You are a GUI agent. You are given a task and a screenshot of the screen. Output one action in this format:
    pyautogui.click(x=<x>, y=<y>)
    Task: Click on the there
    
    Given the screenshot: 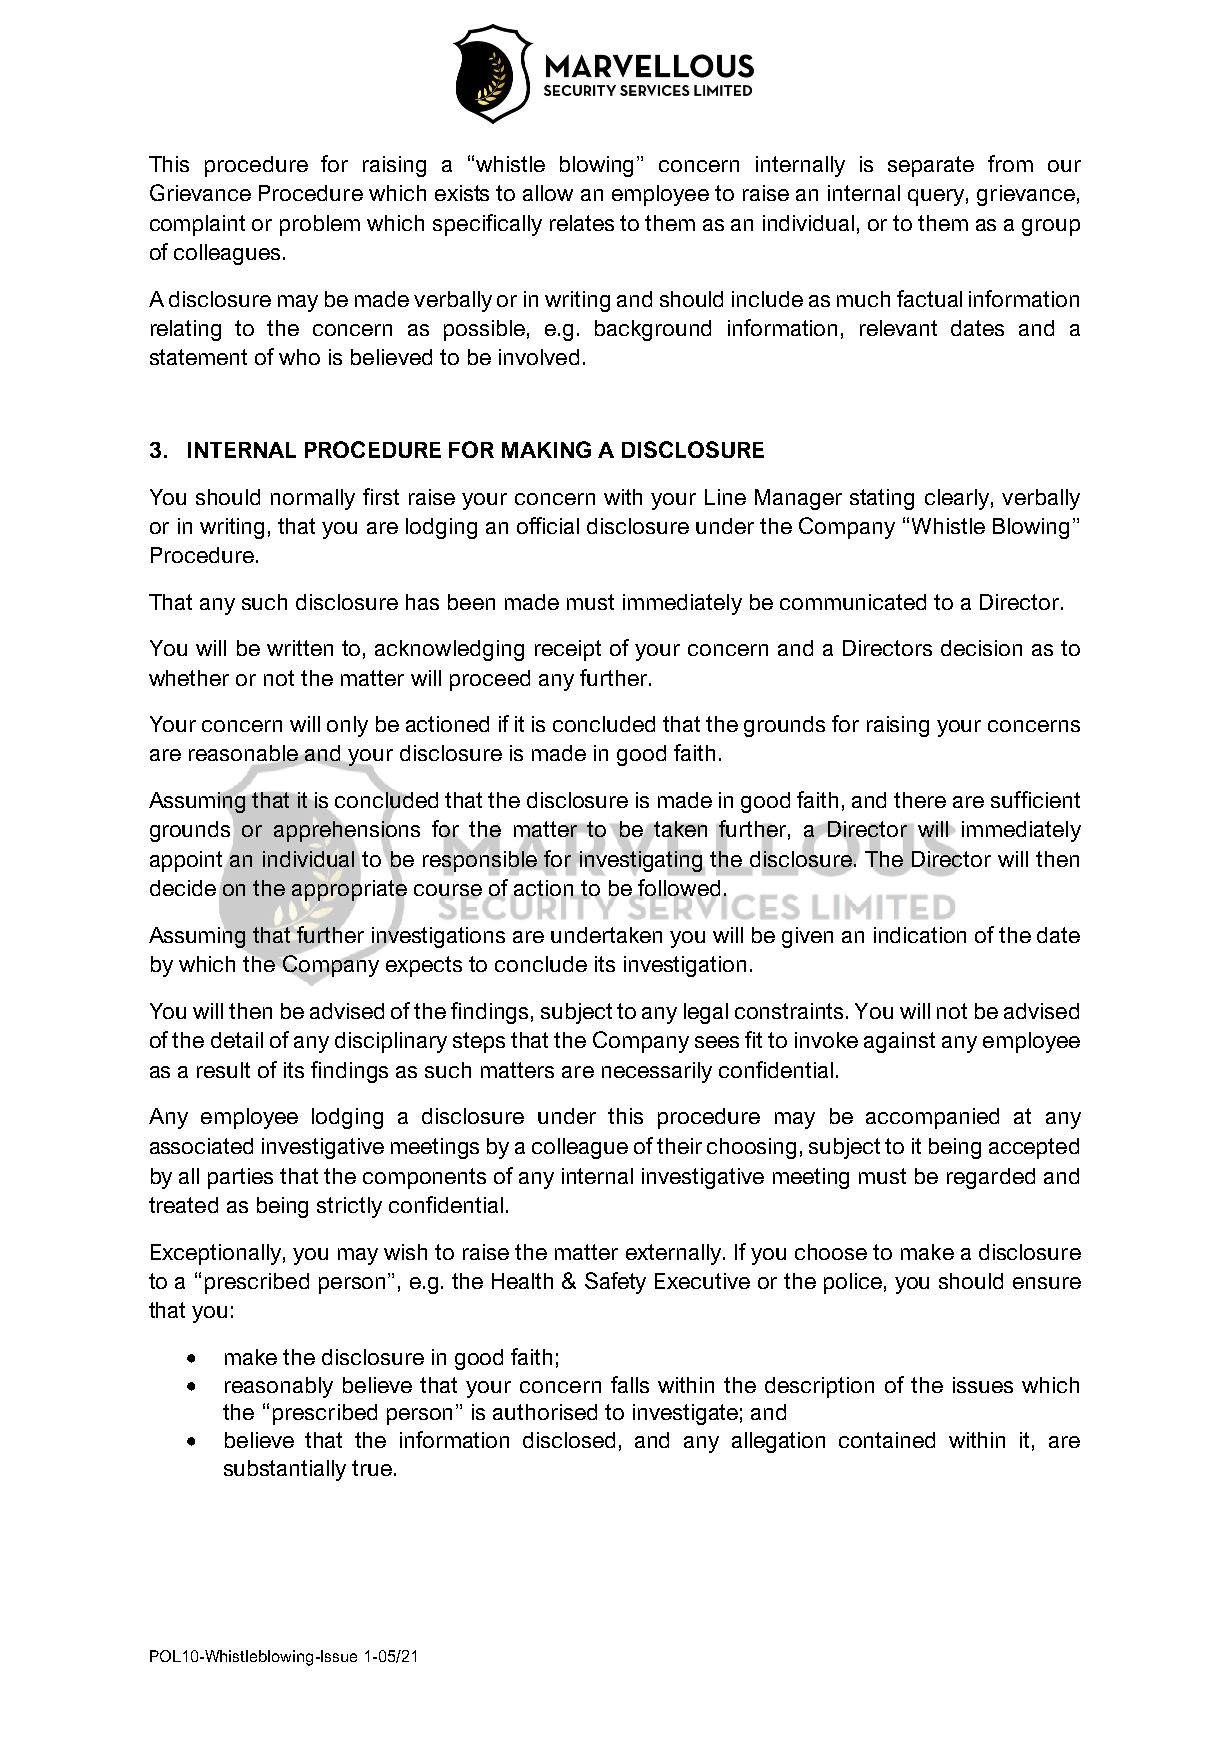 What is the action you would take?
    pyautogui.click(x=920, y=800)
